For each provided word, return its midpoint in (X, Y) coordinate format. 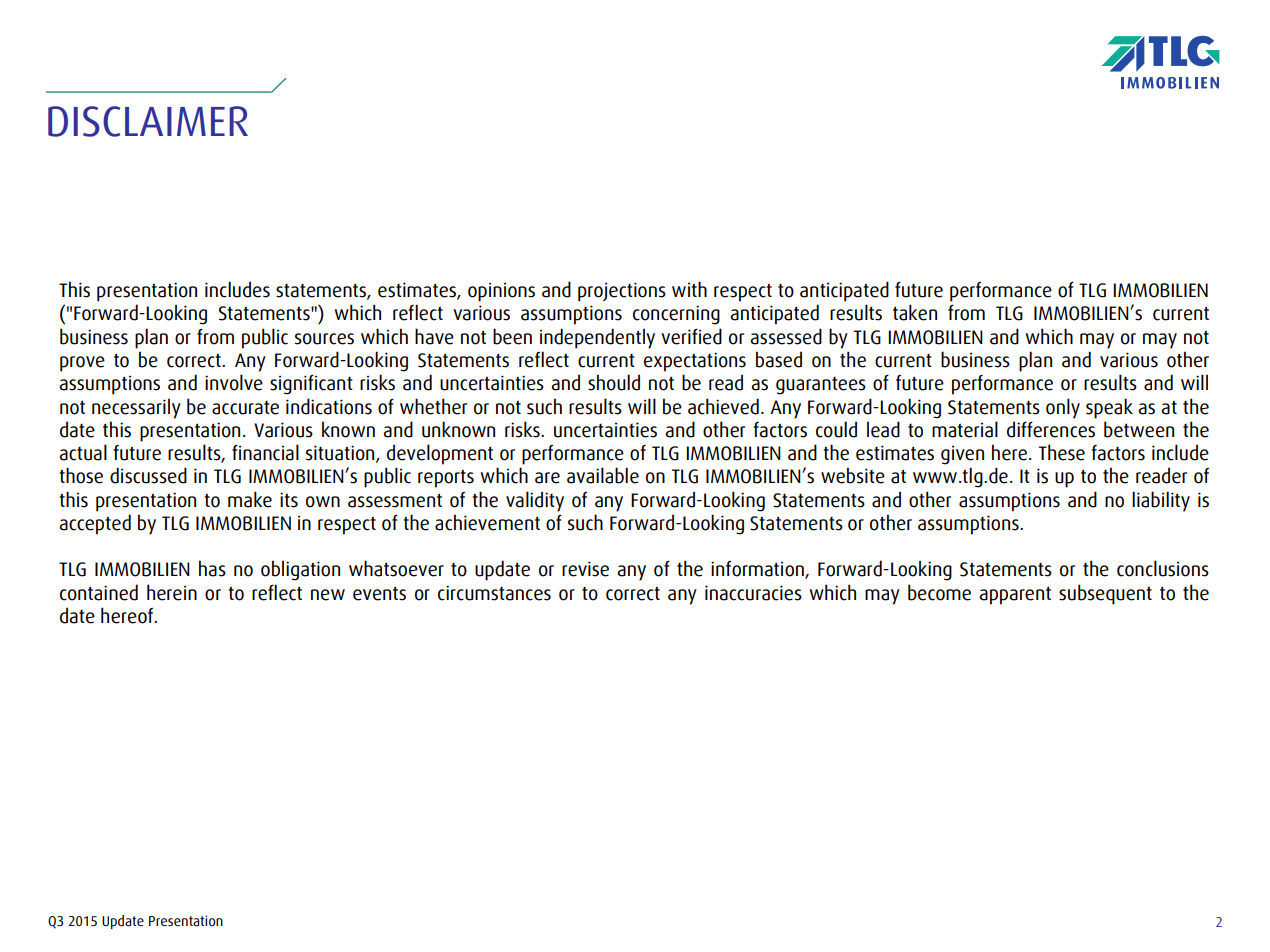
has (212, 568)
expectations (695, 362)
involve (234, 382)
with (689, 289)
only (1063, 408)
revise (585, 569)
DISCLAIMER (148, 121)
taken (915, 312)
